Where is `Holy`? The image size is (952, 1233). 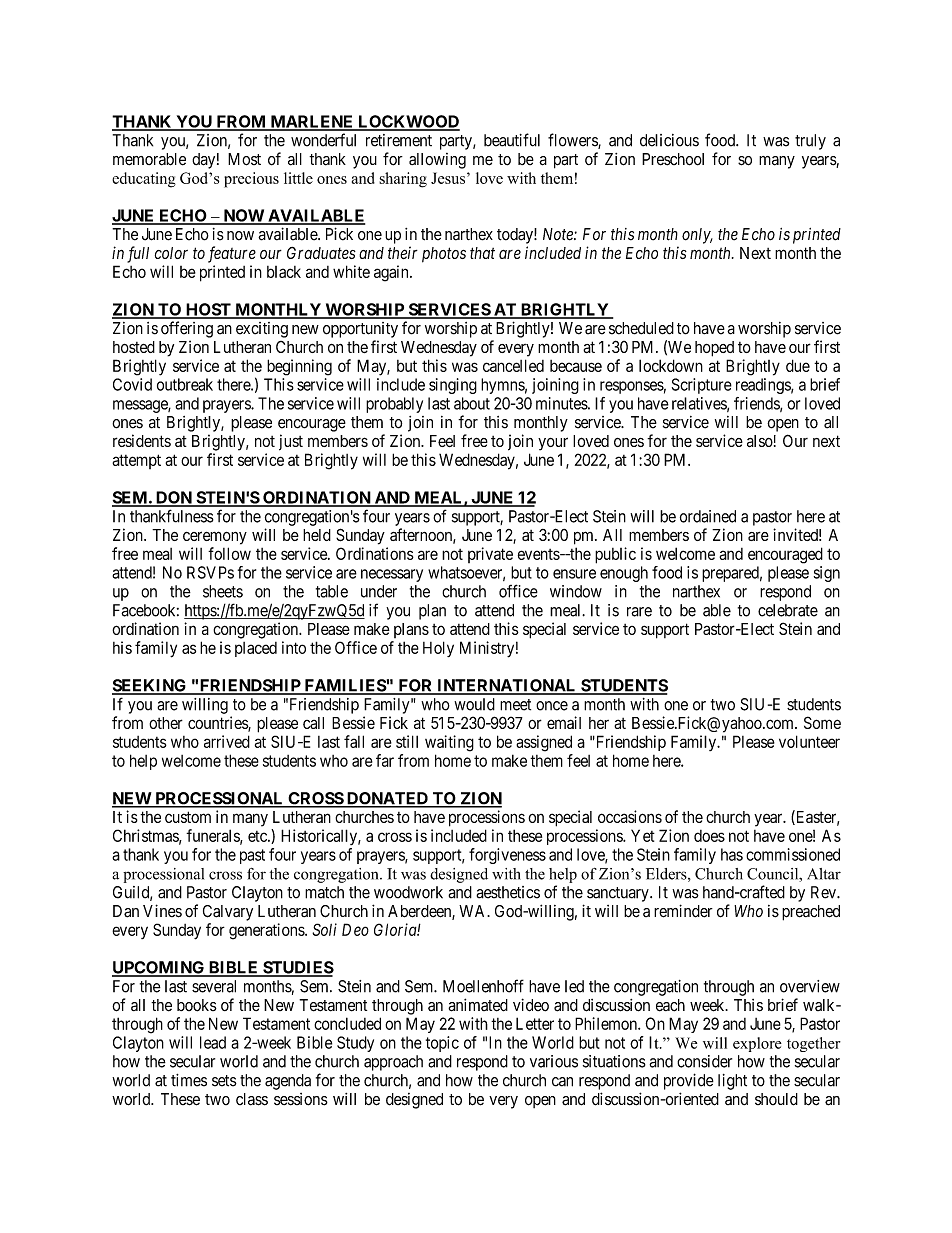 Holy is located at coordinates (438, 649).
